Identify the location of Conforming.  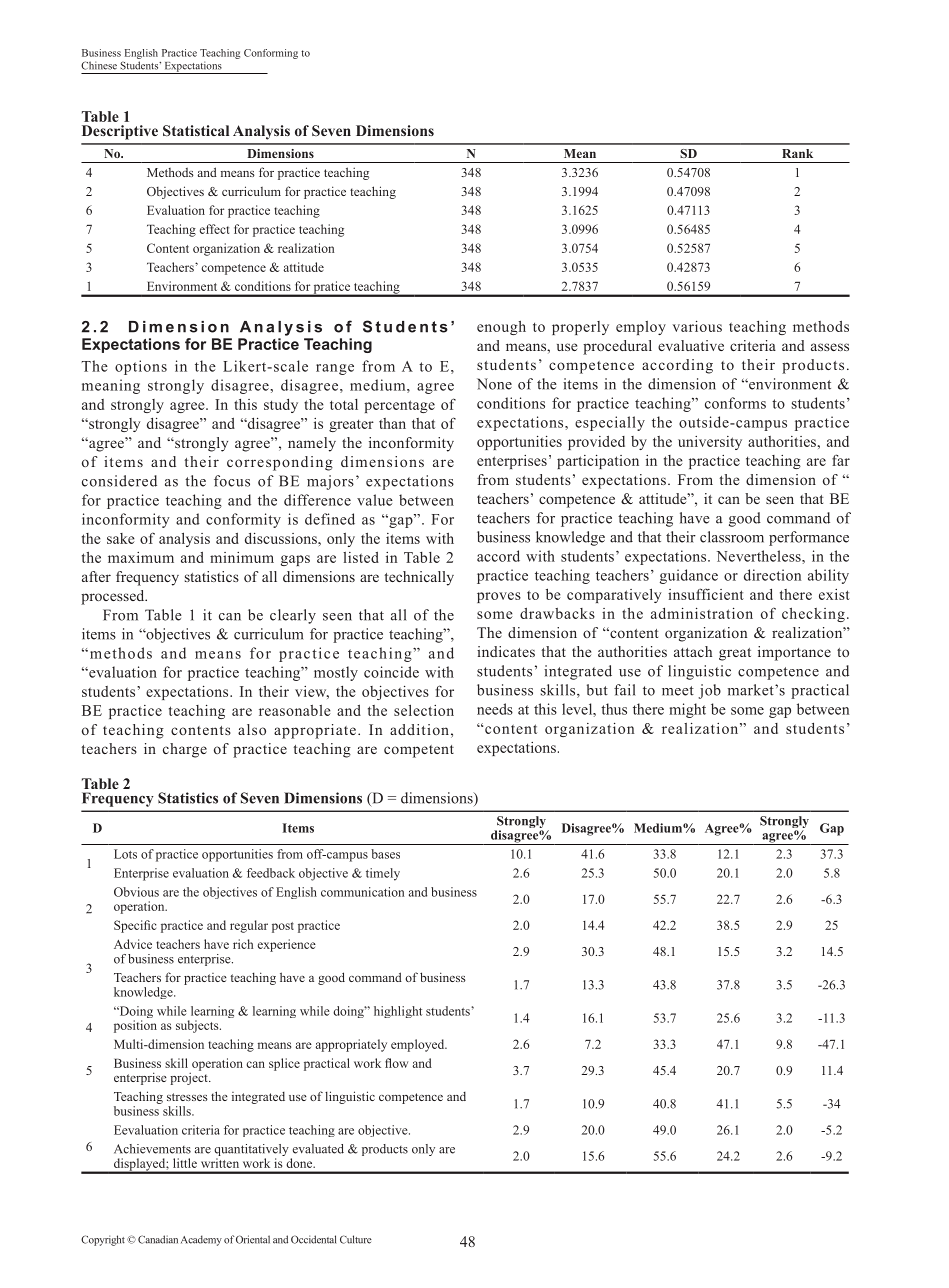
(271, 54).
